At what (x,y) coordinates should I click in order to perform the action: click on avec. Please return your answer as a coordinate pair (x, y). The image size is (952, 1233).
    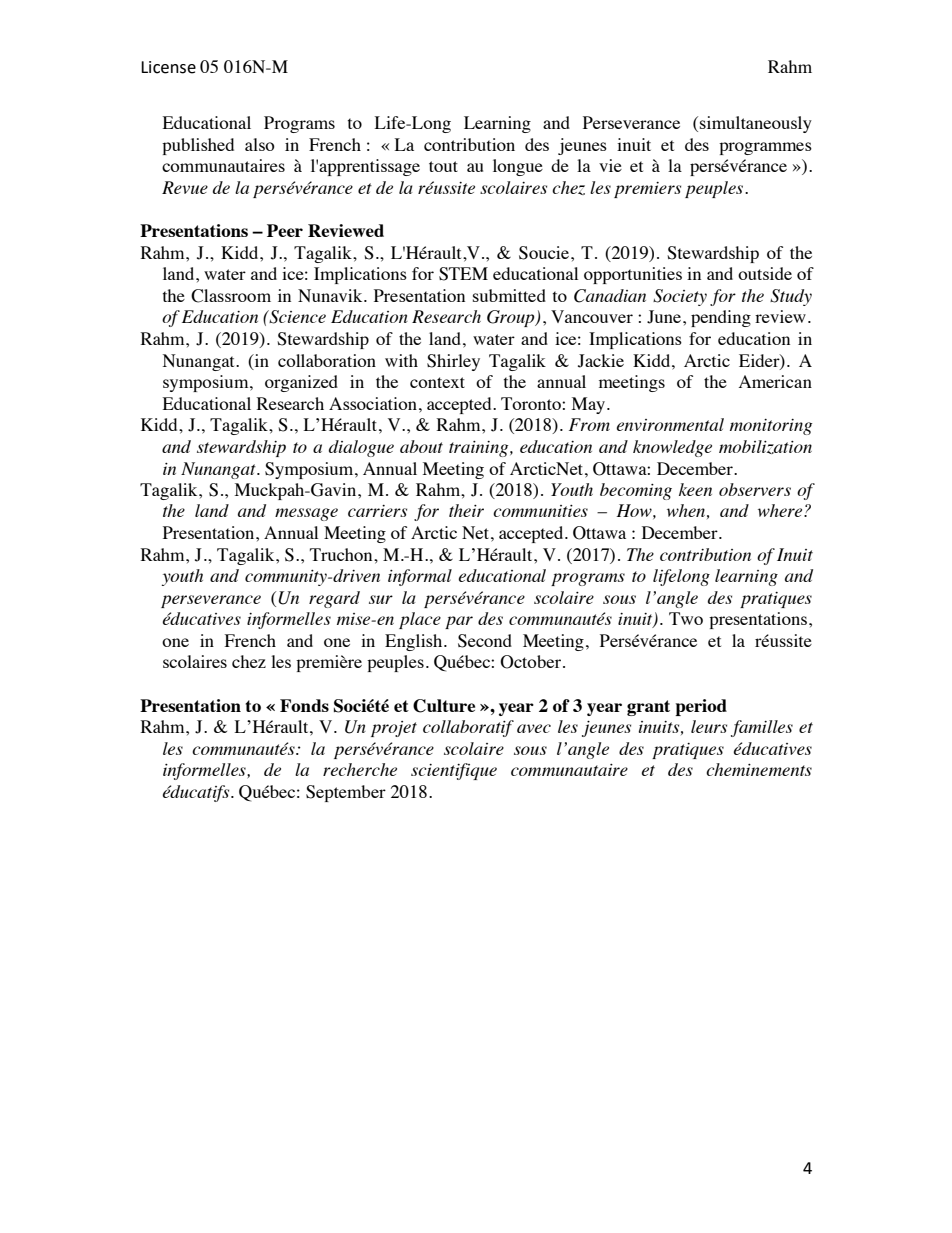
    Looking at the image, I should click on (534, 728).
